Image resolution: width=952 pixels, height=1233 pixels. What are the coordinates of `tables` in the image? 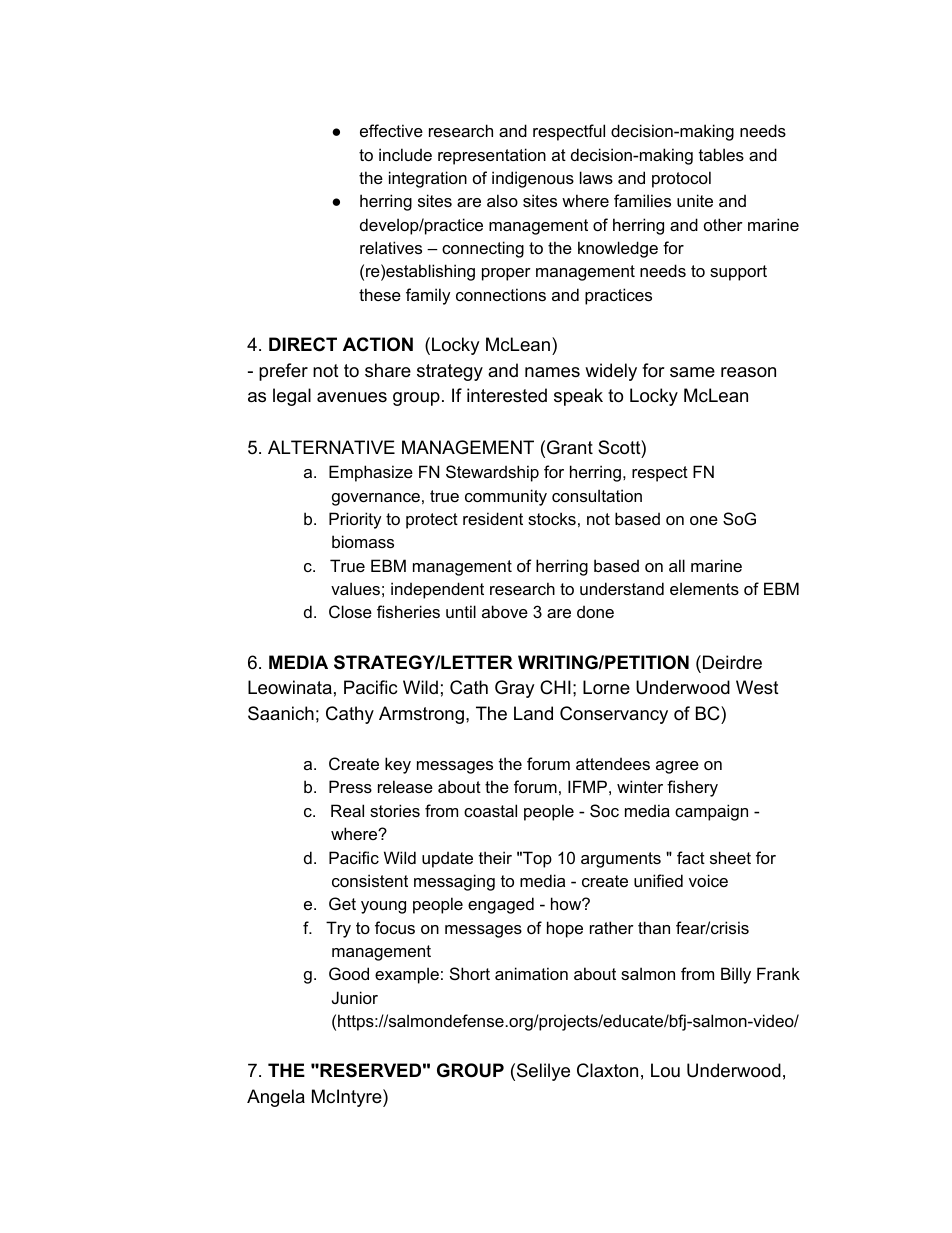 It's located at (721, 154).
